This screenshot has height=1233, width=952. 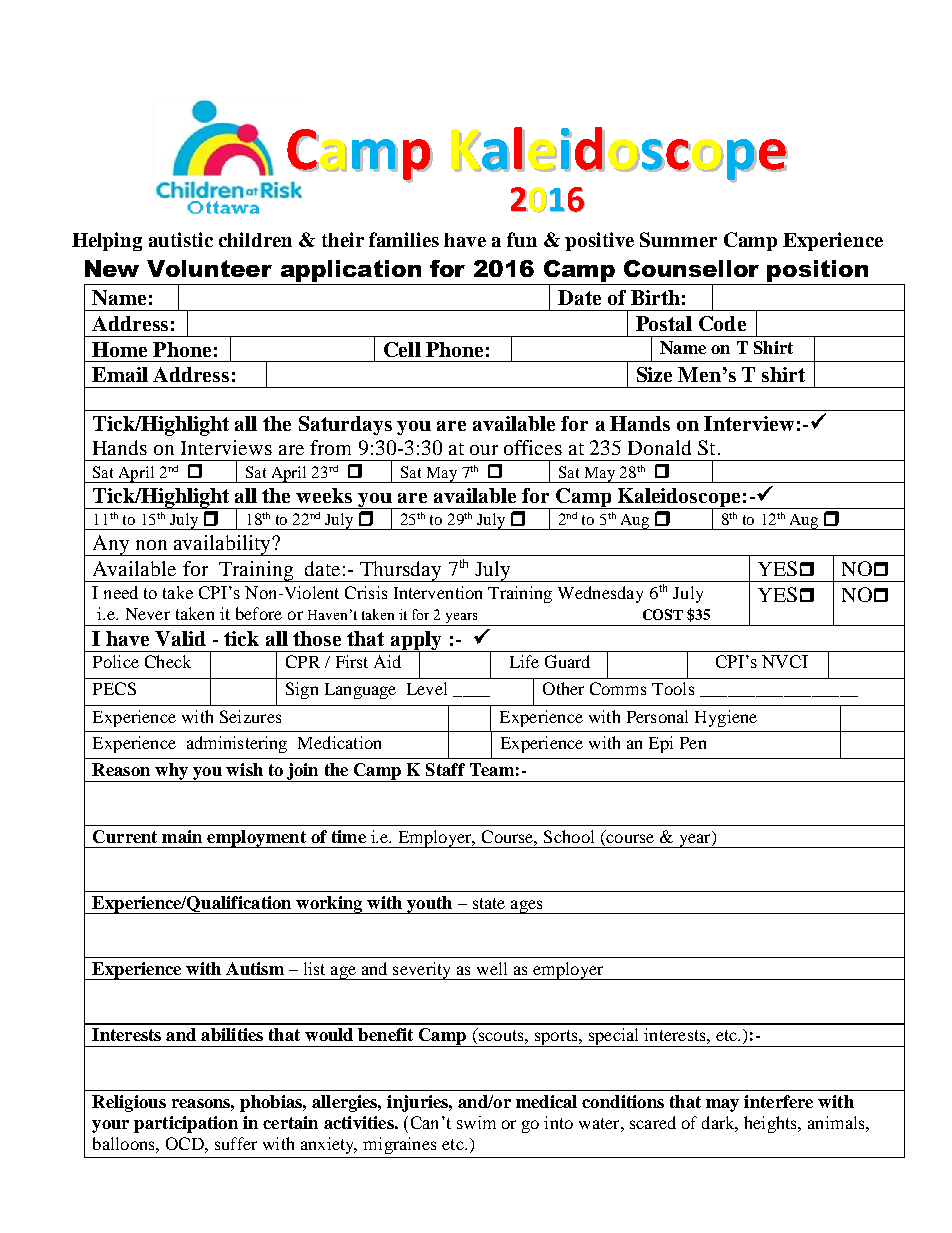 What do you see at coordinates (186, 1124) in the screenshot?
I see `participation` at bounding box center [186, 1124].
